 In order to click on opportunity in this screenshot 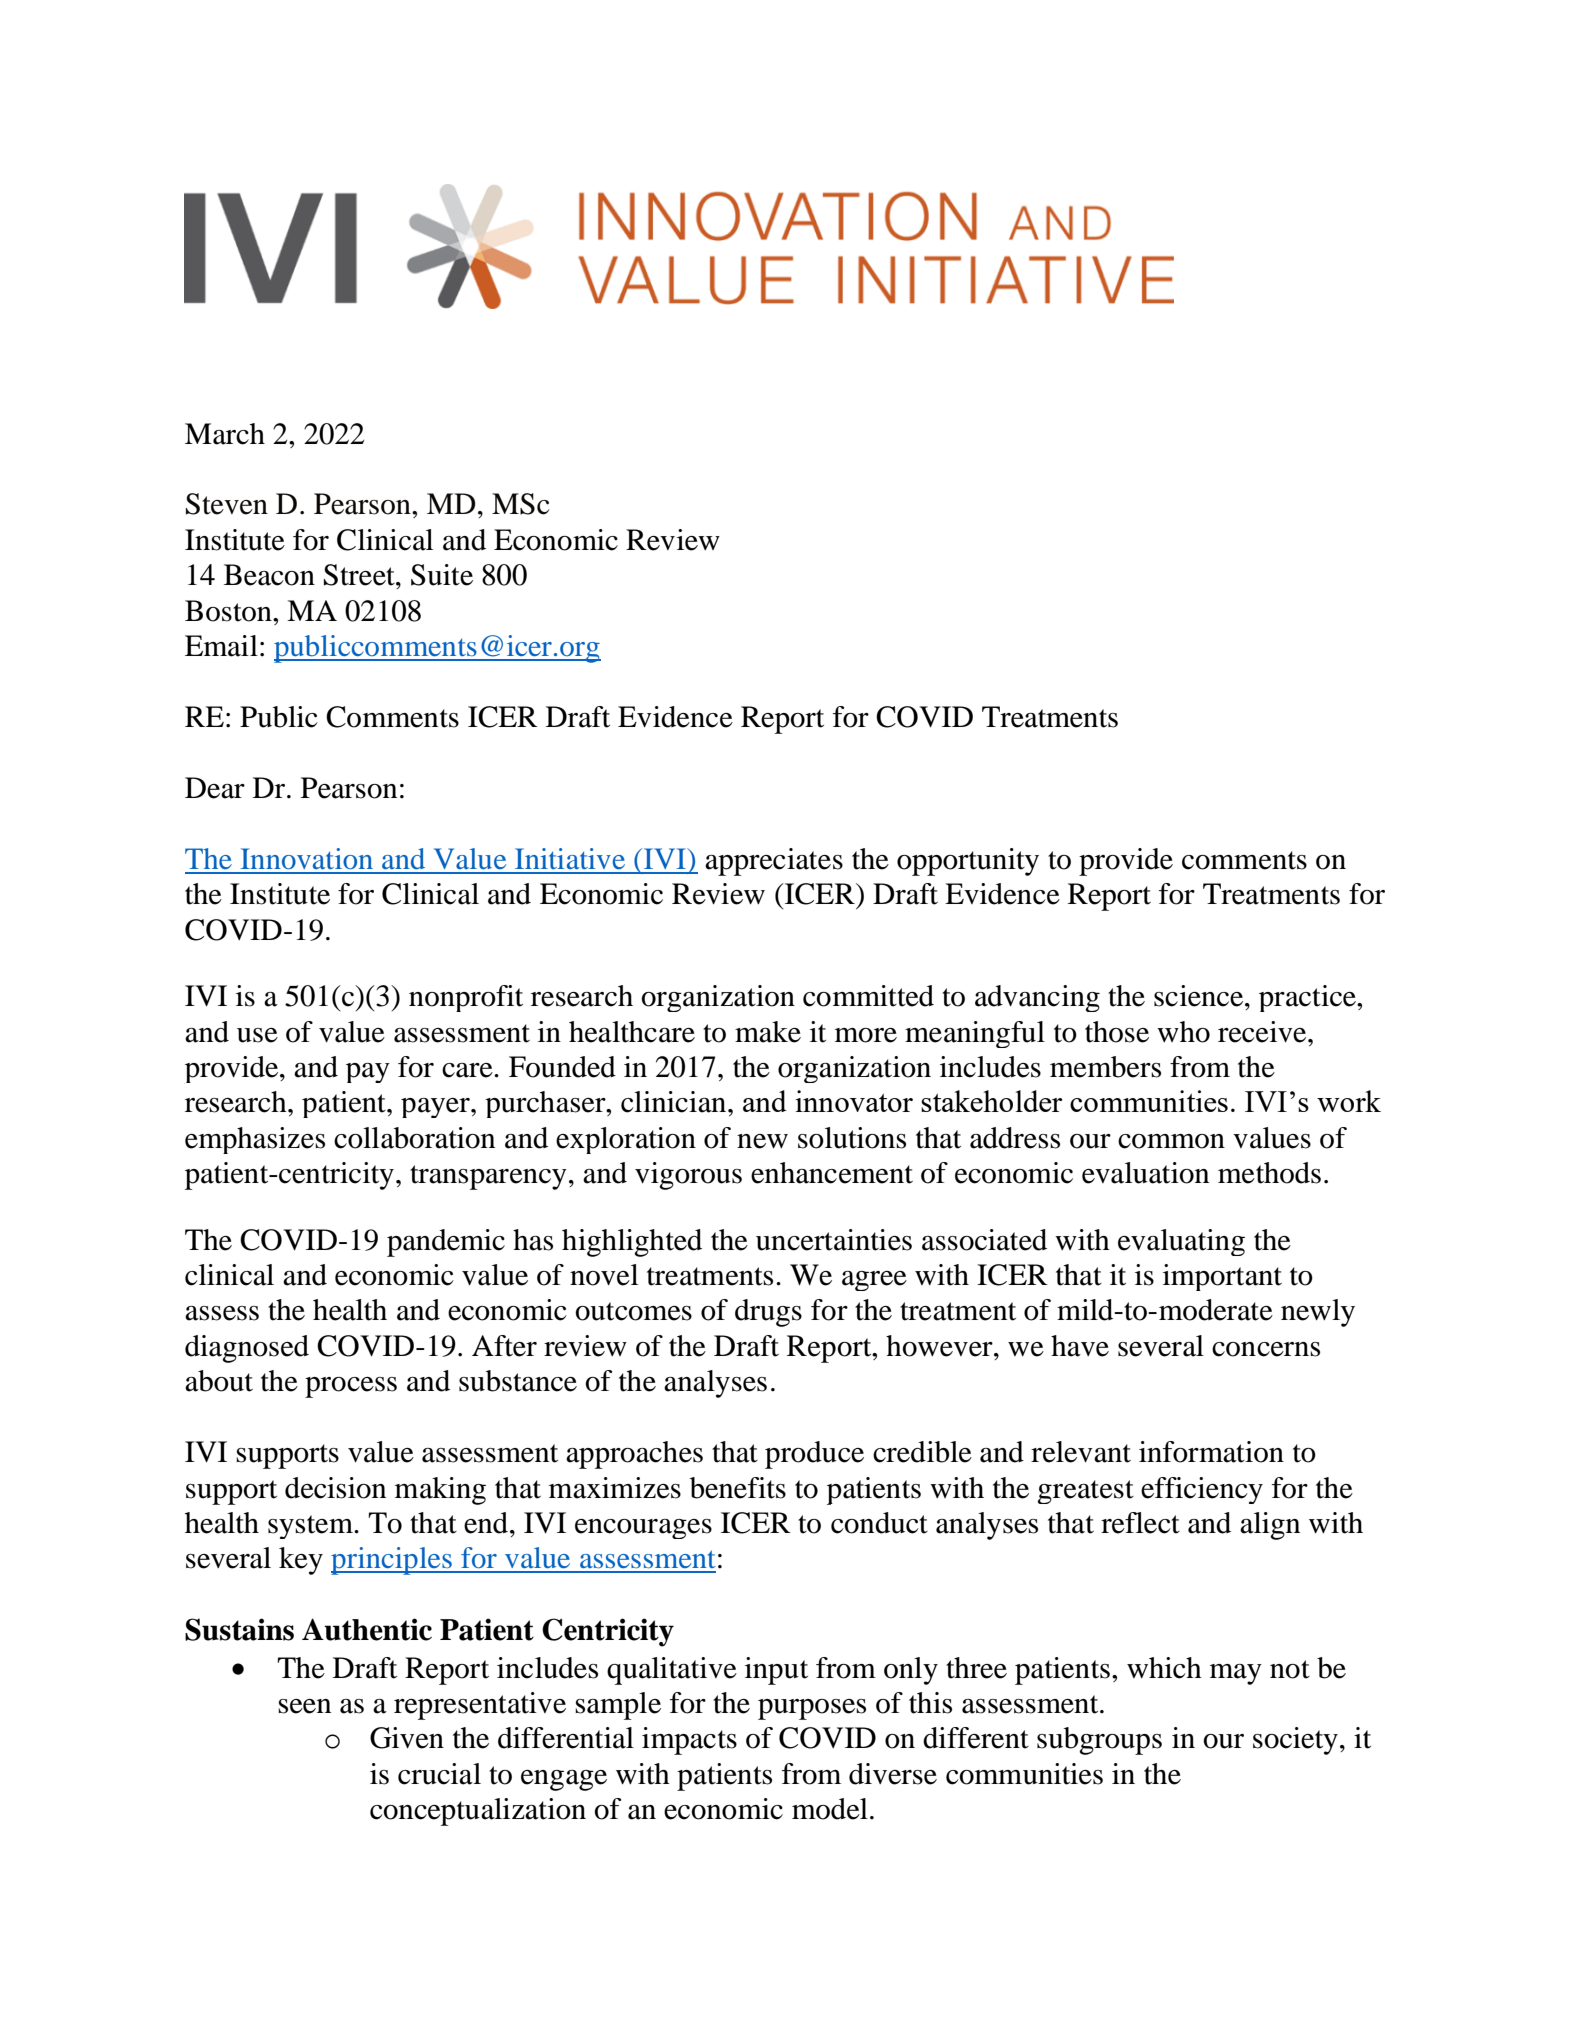, I will do `click(968, 862)`.
